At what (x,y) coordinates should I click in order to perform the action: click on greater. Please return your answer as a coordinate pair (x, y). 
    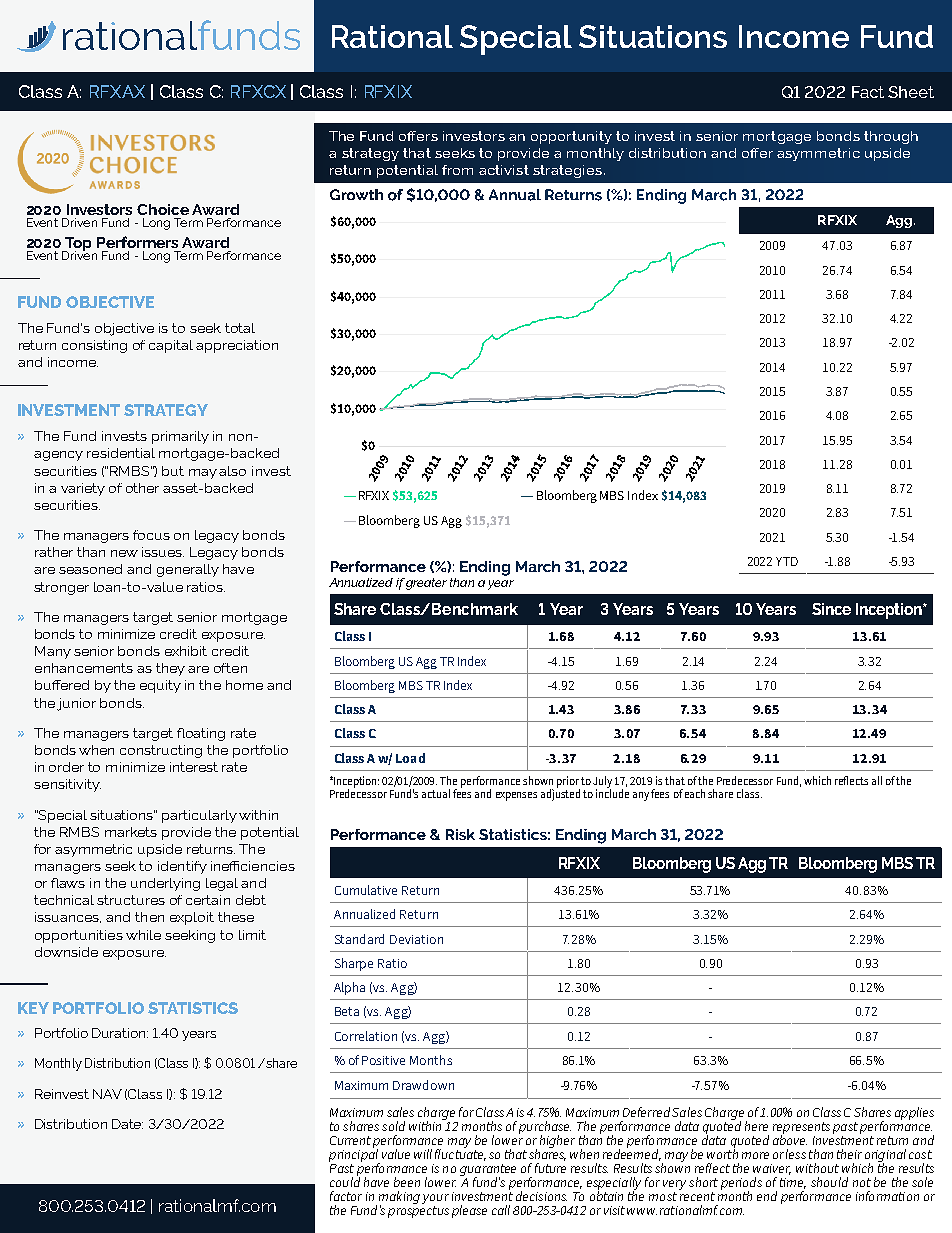
    Looking at the image, I should click on (425, 584).
